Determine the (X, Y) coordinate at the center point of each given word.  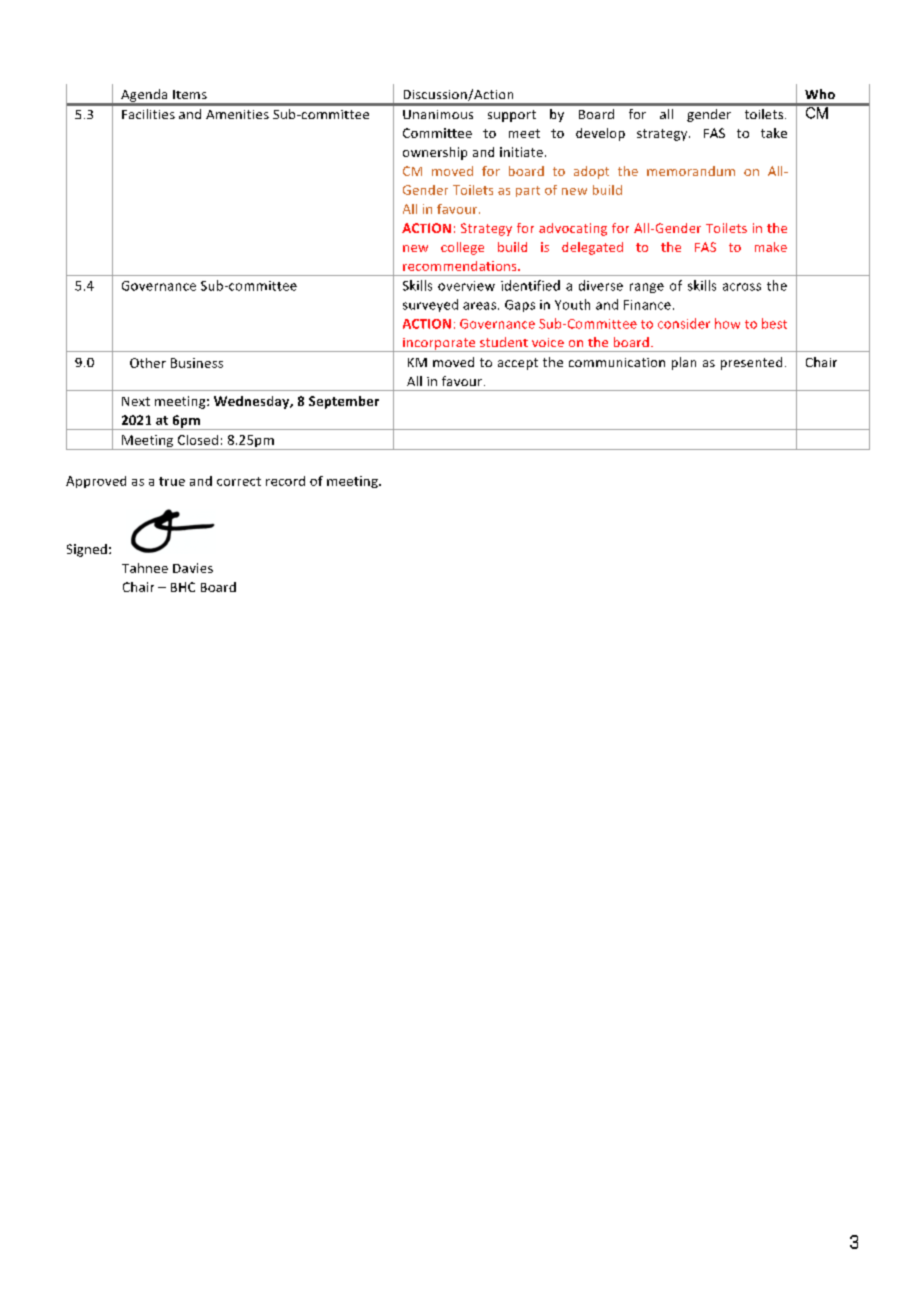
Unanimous (438, 114)
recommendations (461, 266)
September (344, 402)
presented (751, 363)
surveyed (430, 305)
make (771, 247)
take (774, 133)
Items (190, 94)
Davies (193, 568)
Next (136, 401)
